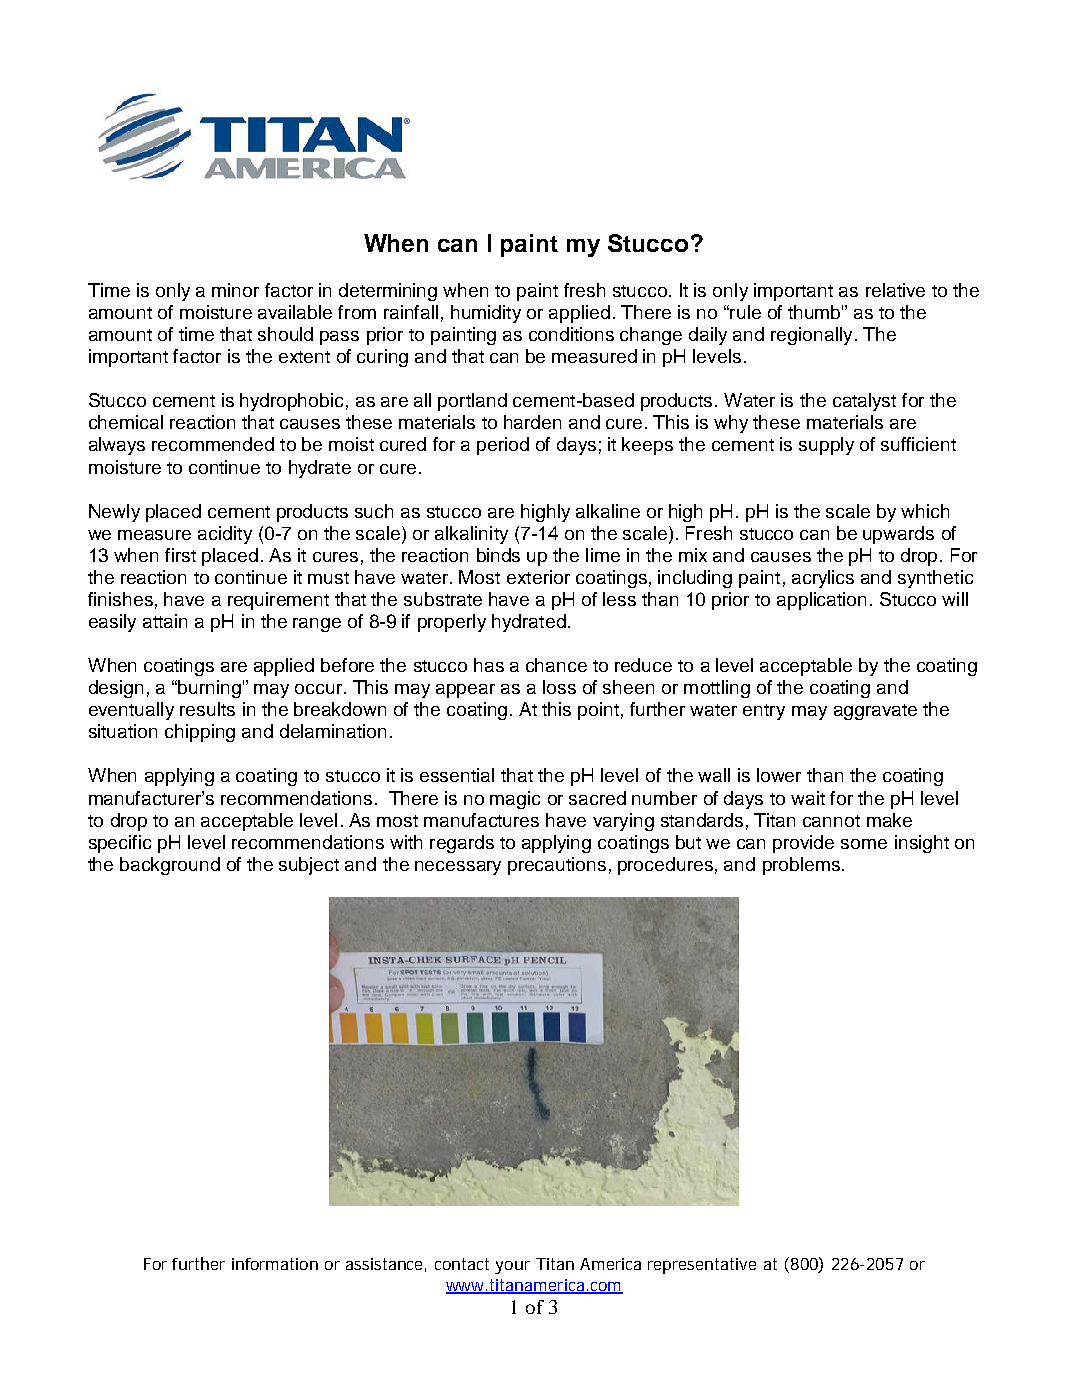 The height and width of the screenshot is (1382, 1068). What do you see at coordinates (801, 866) in the screenshot?
I see `problems` at bounding box center [801, 866].
